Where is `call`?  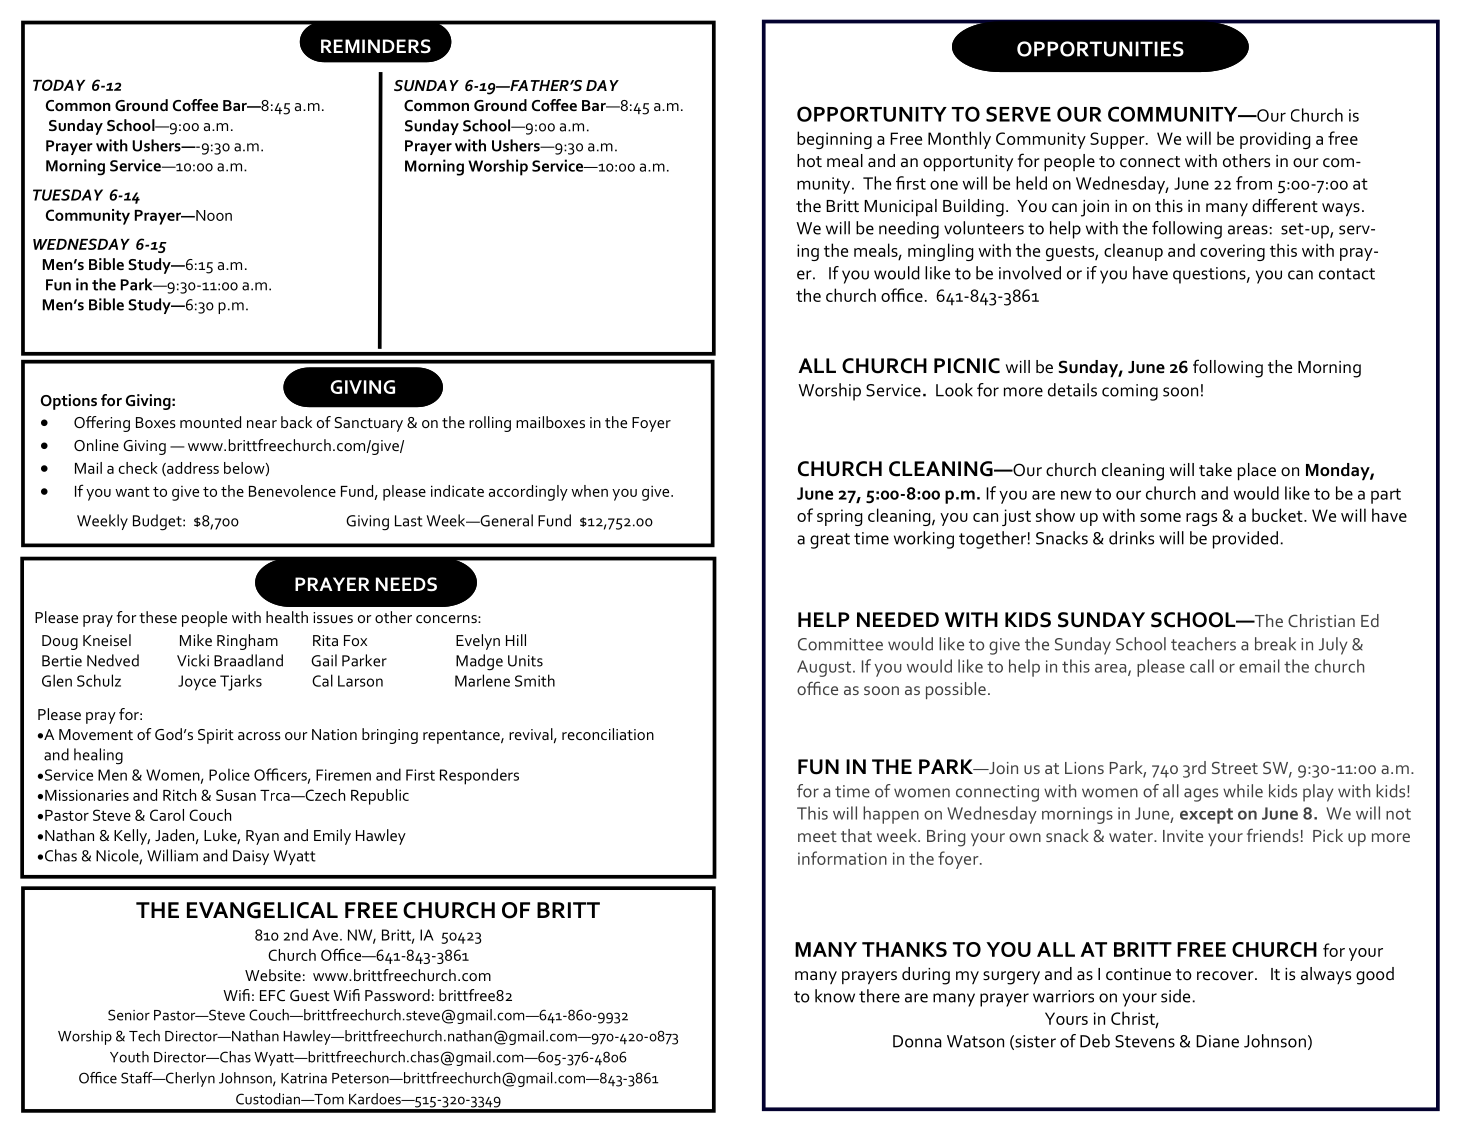 call is located at coordinates (1202, 666).
